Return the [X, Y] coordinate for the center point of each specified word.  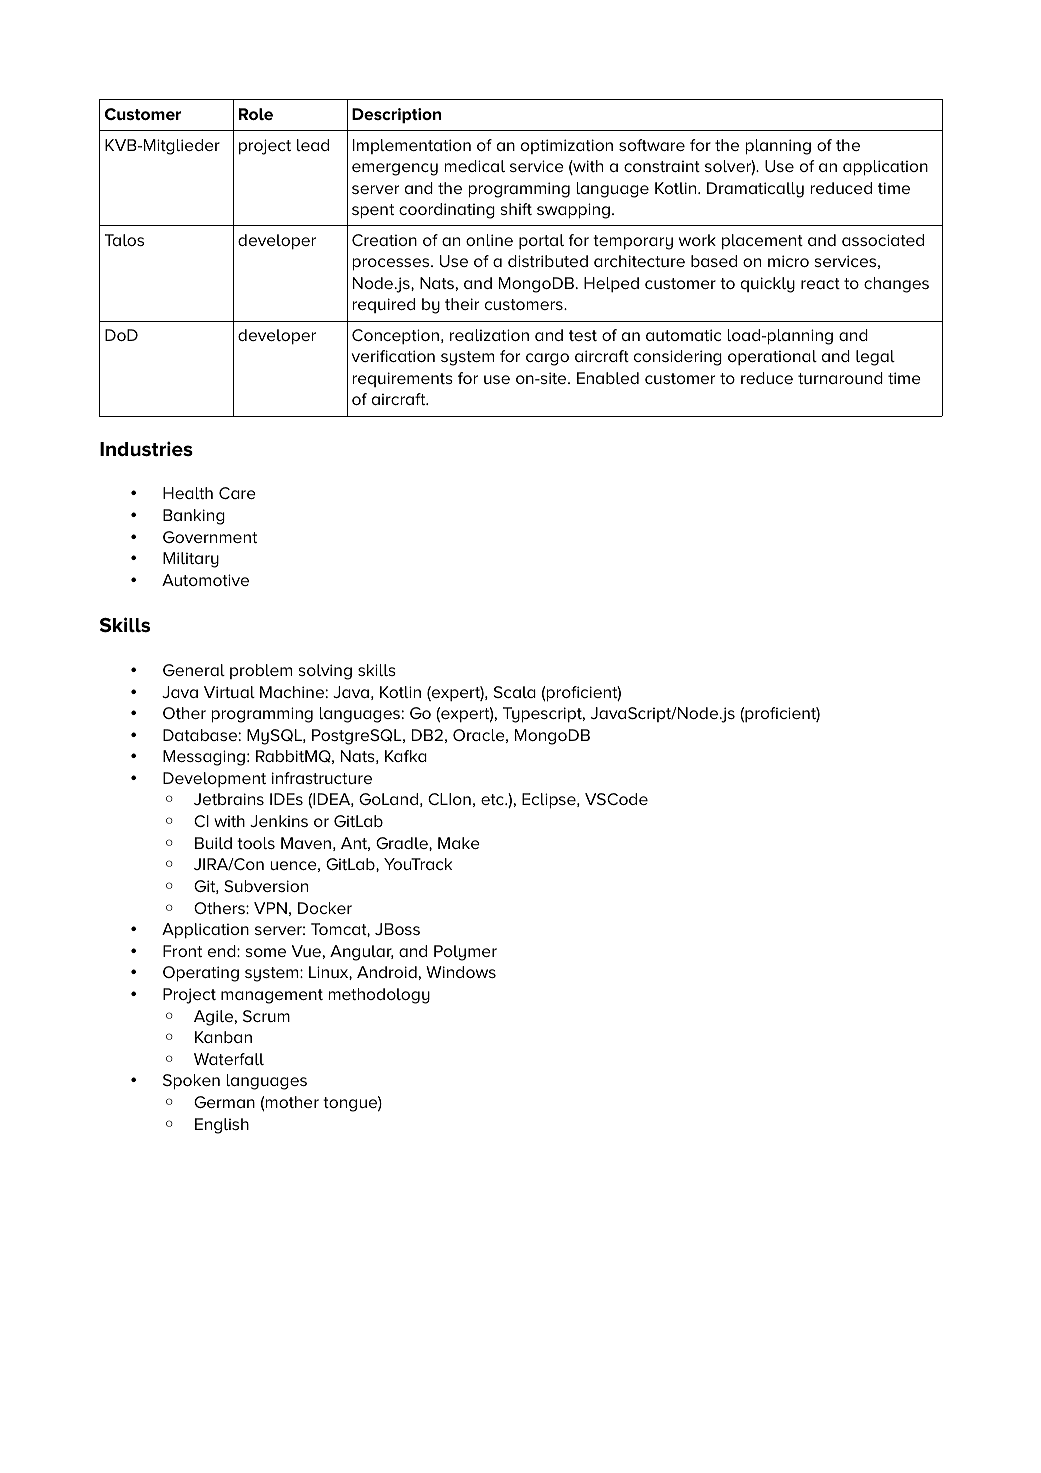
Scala [515, 692]
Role [256, 114]
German [224, 1102]
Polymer [465, 953]
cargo [547, 359]
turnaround [840, 378]
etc [493, 799]
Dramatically [755, 190]
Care [237, 493]
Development [214, 779]
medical [475, 166]
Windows [461, 972]
